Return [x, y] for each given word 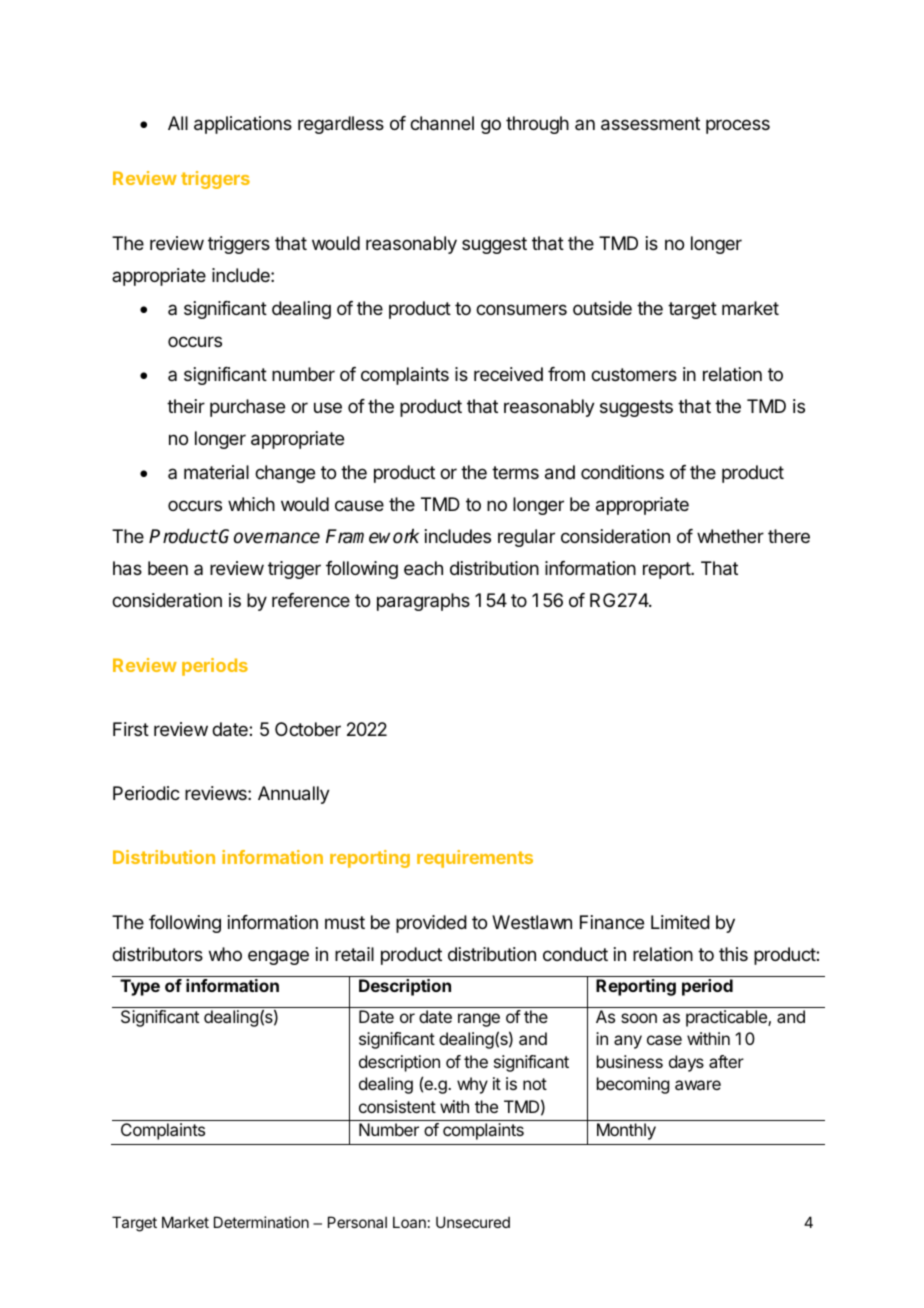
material [216, 472]
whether [730, 536]
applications [243, 125]
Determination [261, 1222]
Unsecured [473, 1222]
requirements [475, 859]
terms [515, 472]
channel [442, 123]
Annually [294, 795]
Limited [680, 922]
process [738, 126]
